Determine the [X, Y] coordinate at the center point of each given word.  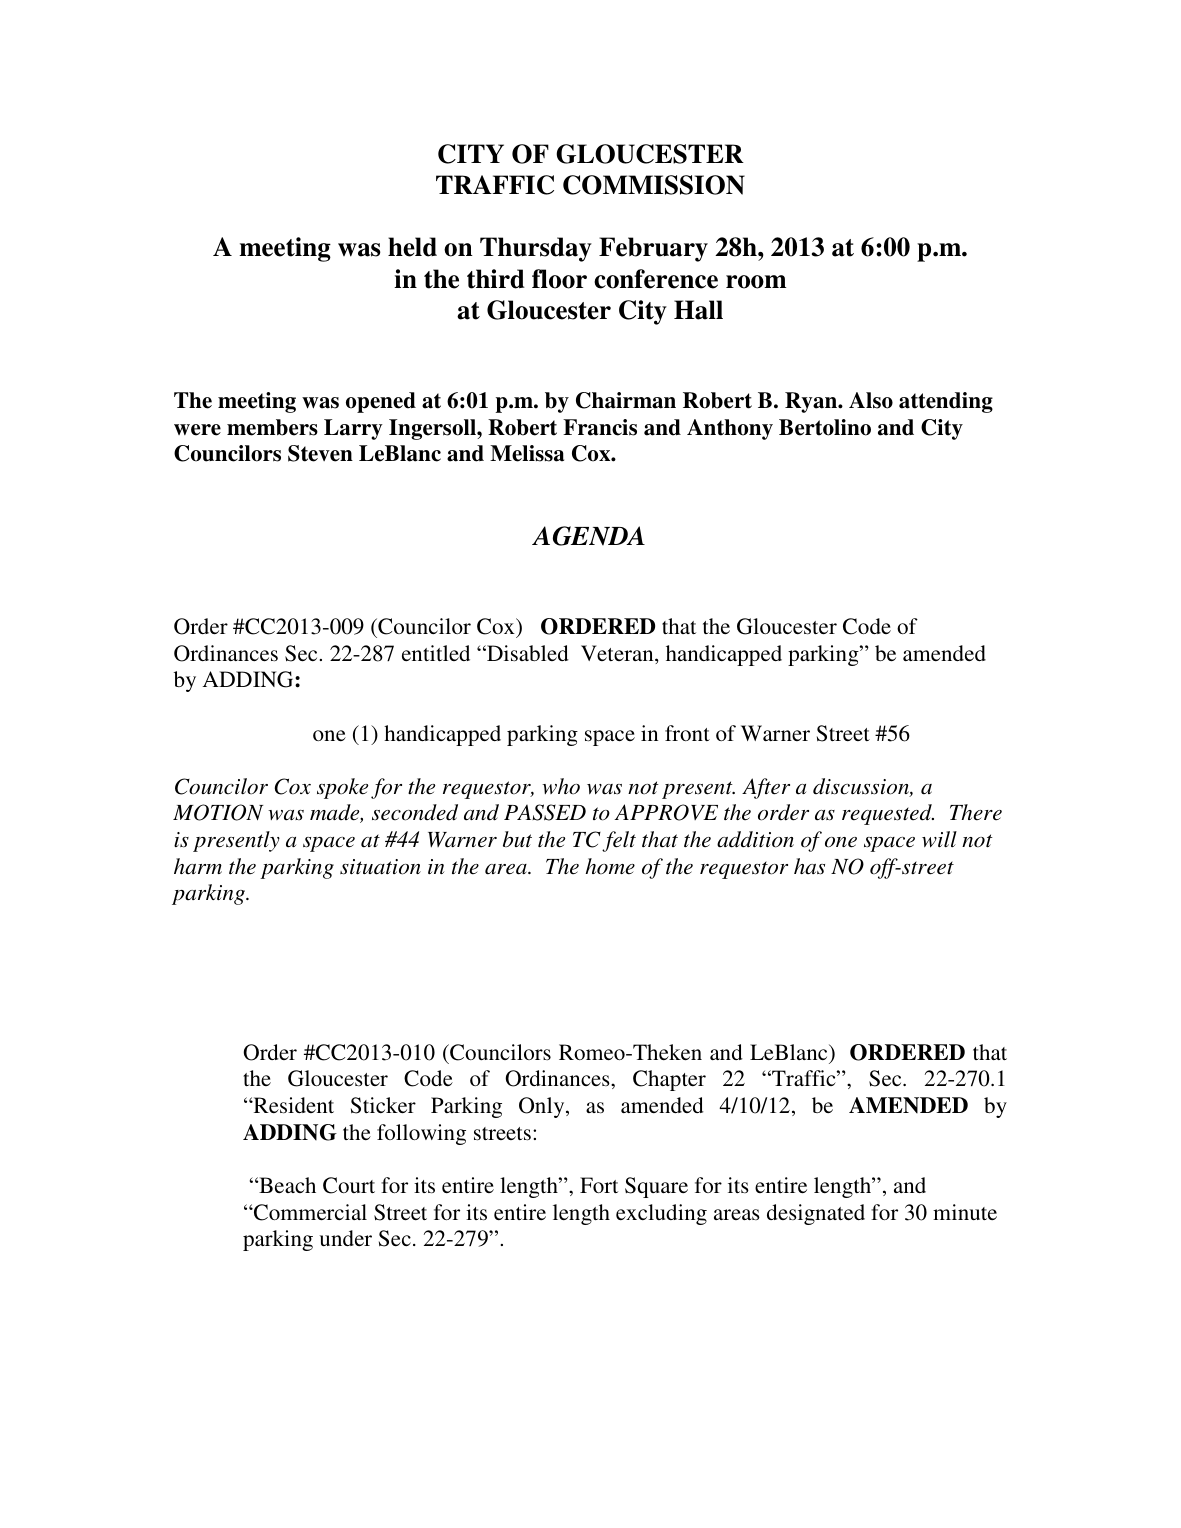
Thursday [536, 249]
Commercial [309, 1212]
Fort [599, 1185]
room [756, 282]
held [412, 247]
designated [816, 1214]
